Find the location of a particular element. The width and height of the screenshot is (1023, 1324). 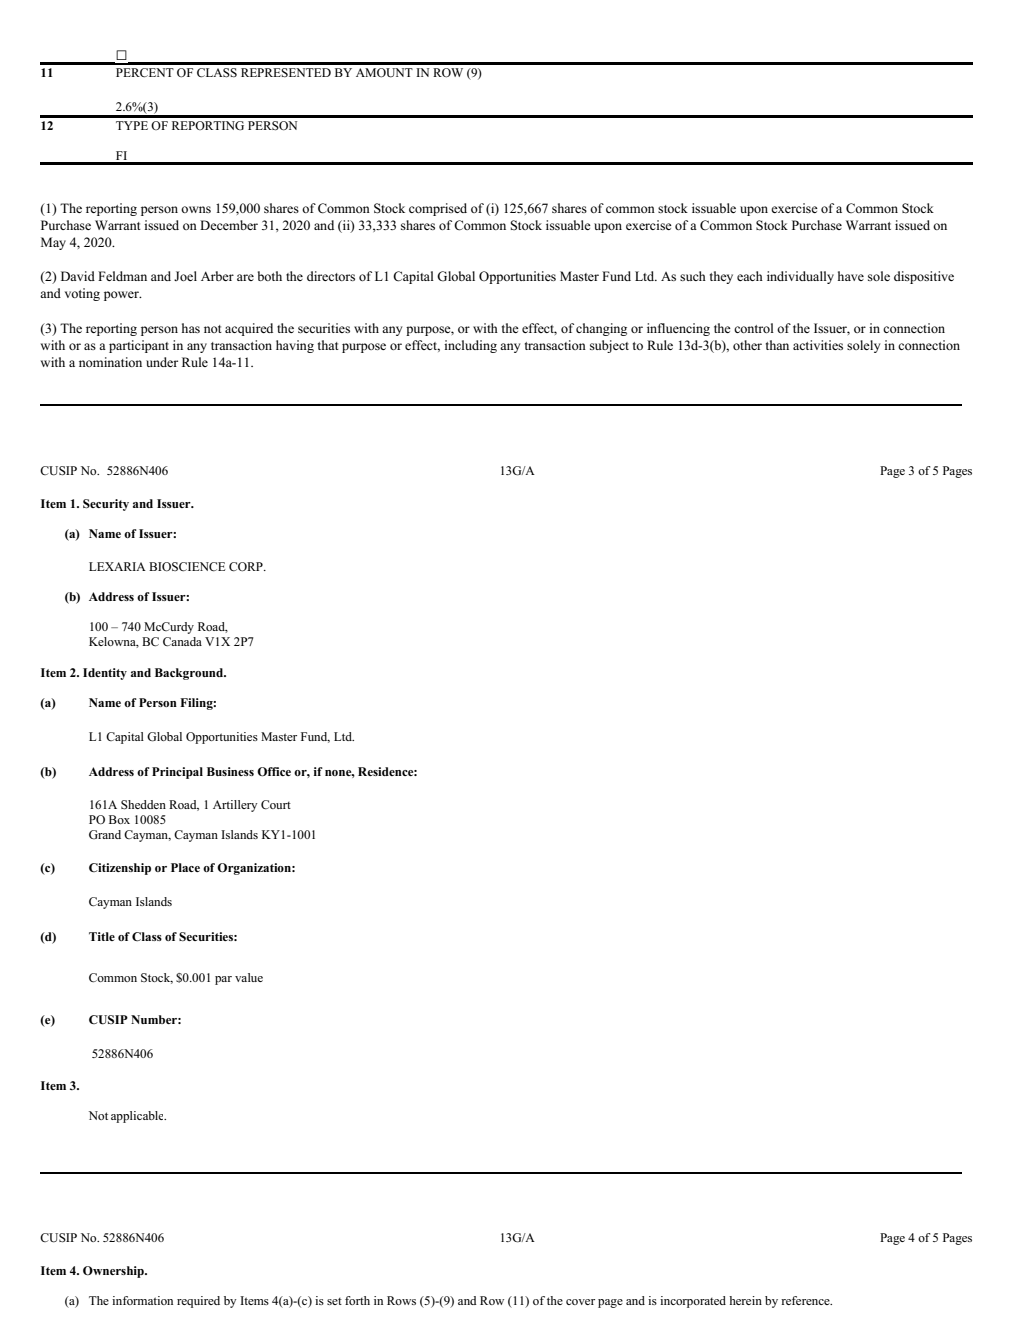

comprised is located at coordinates (438, 209).
